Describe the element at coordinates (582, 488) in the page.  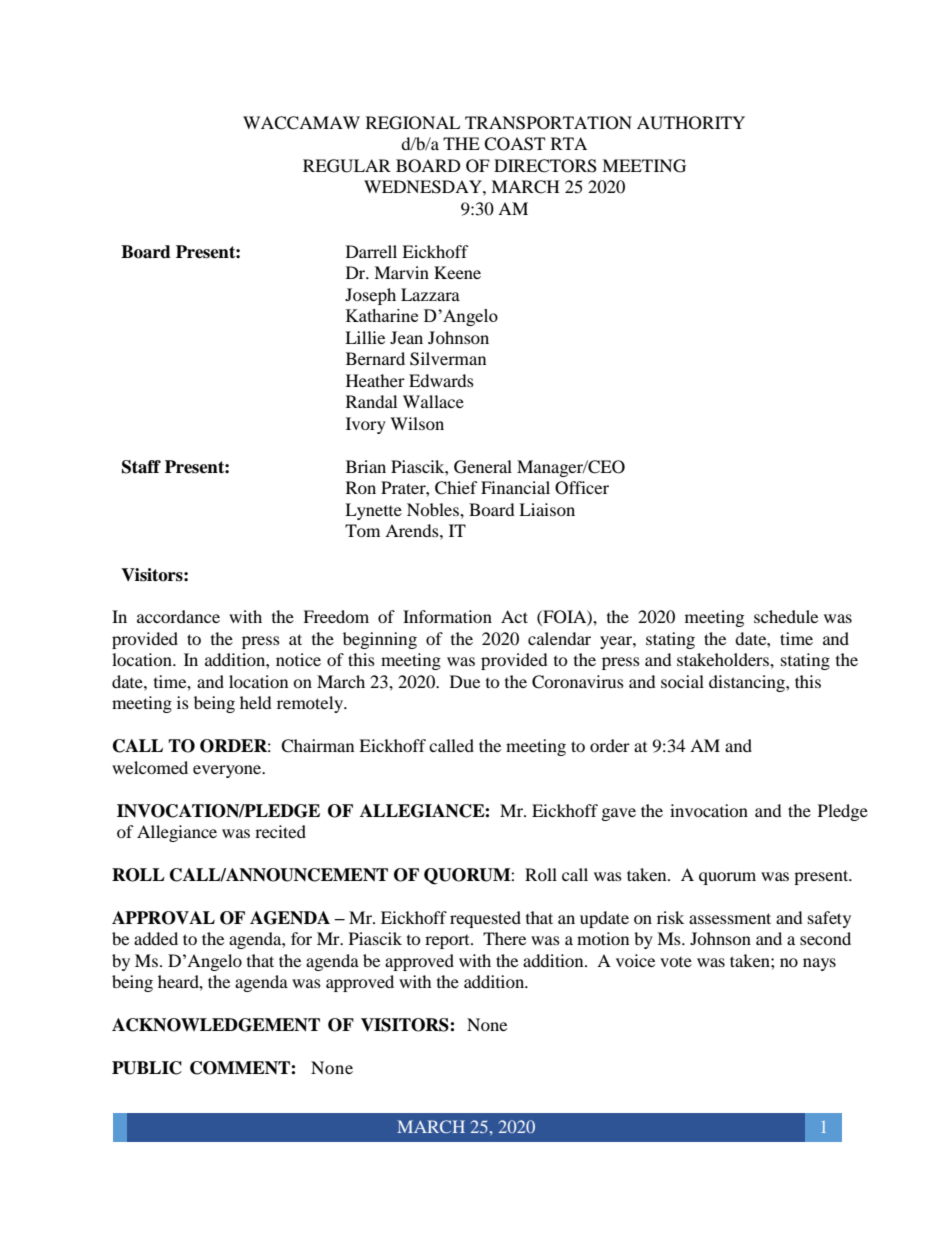
I see `Officer` at that location.
